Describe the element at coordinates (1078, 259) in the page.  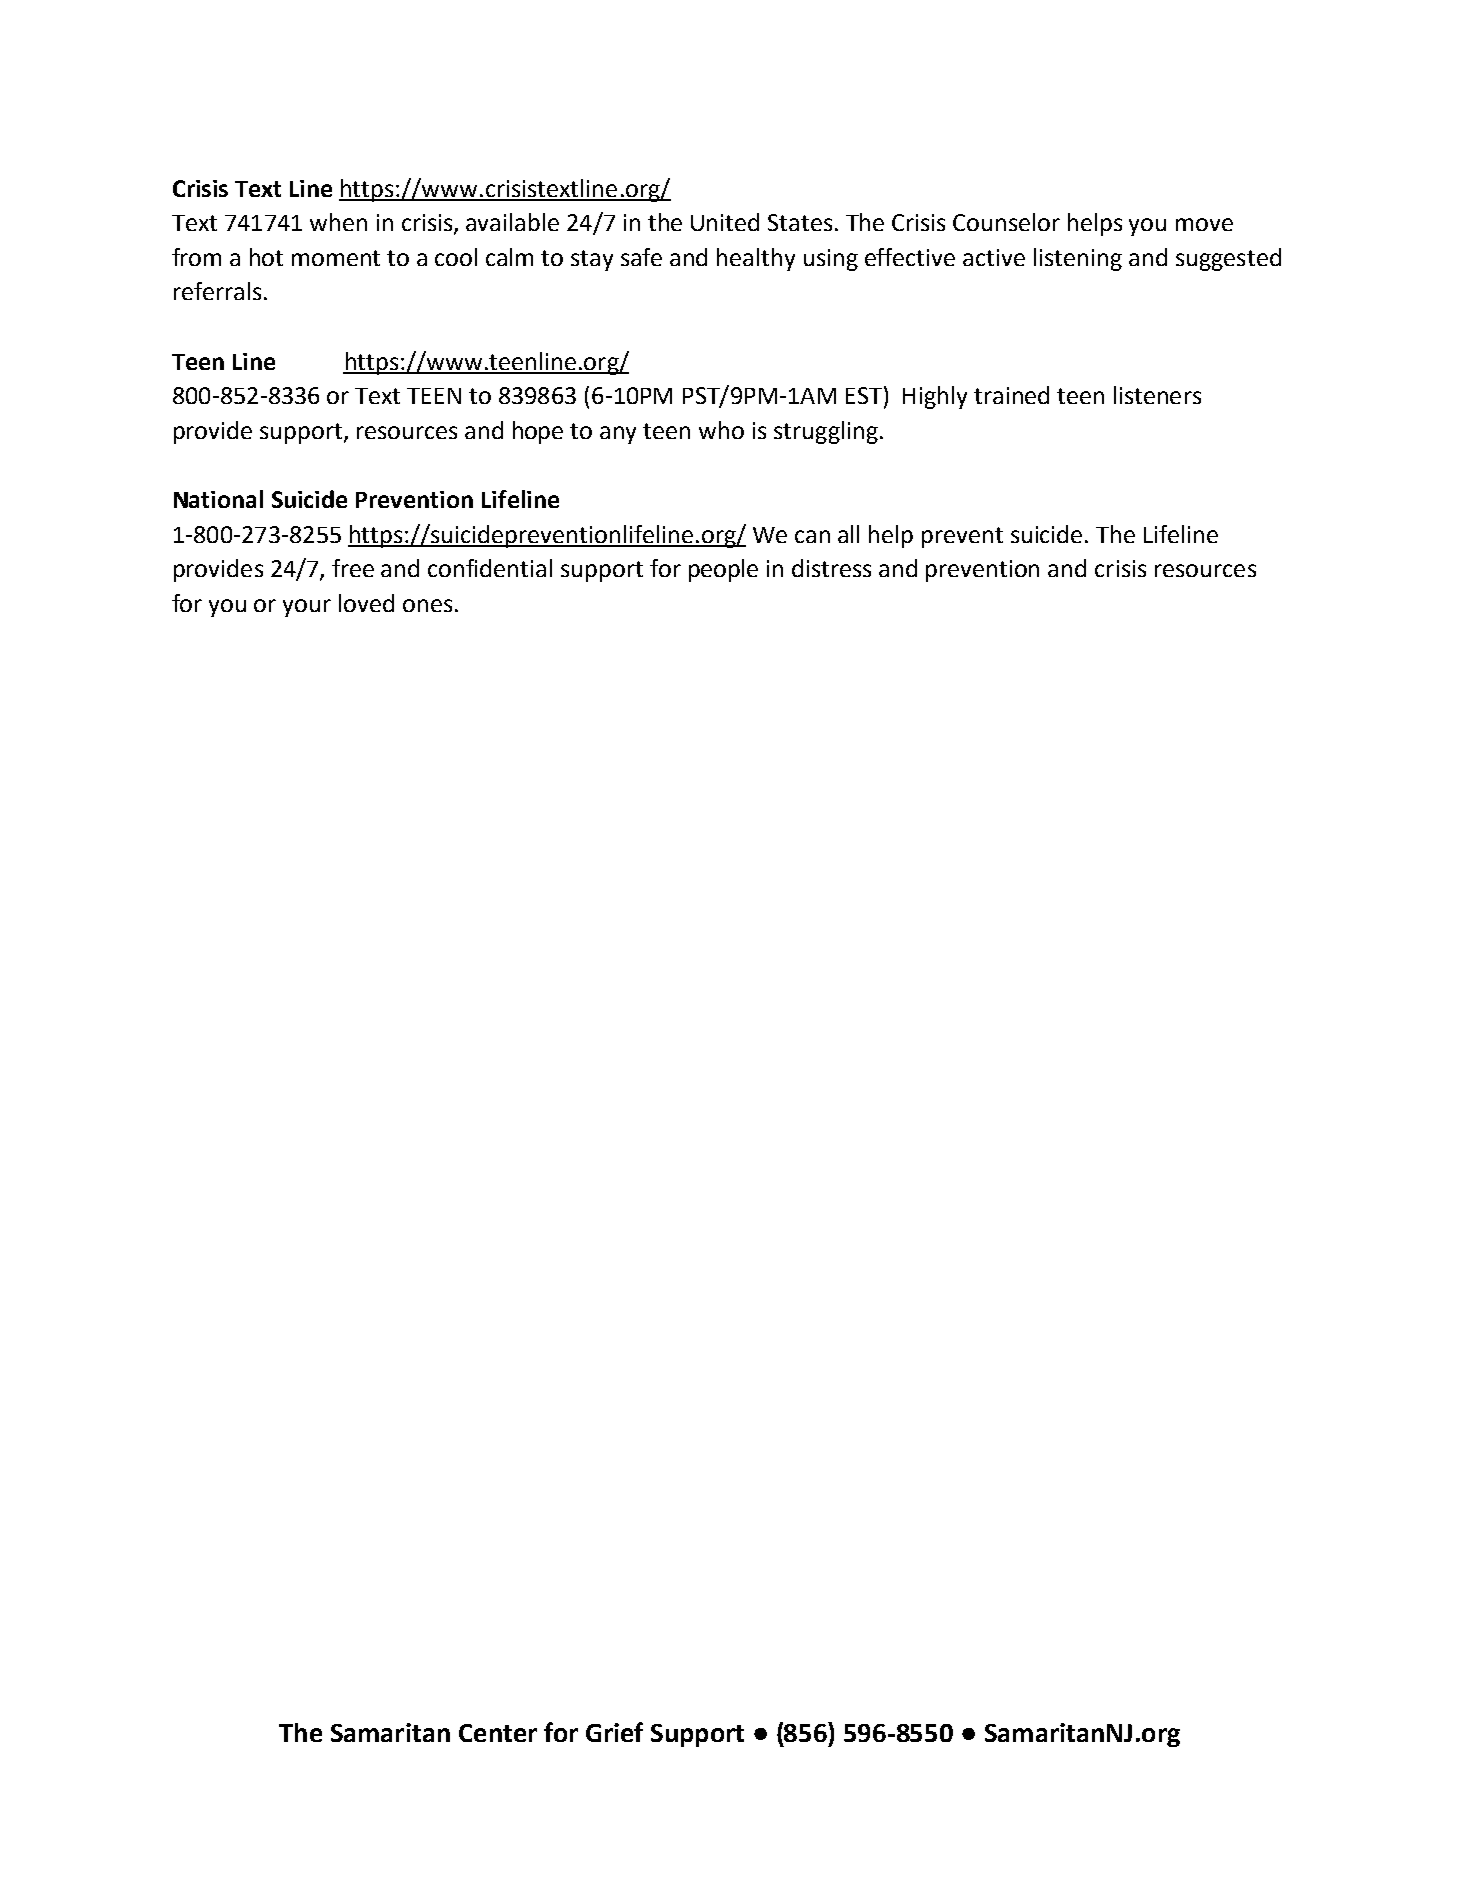
I see `listening` at that location.
